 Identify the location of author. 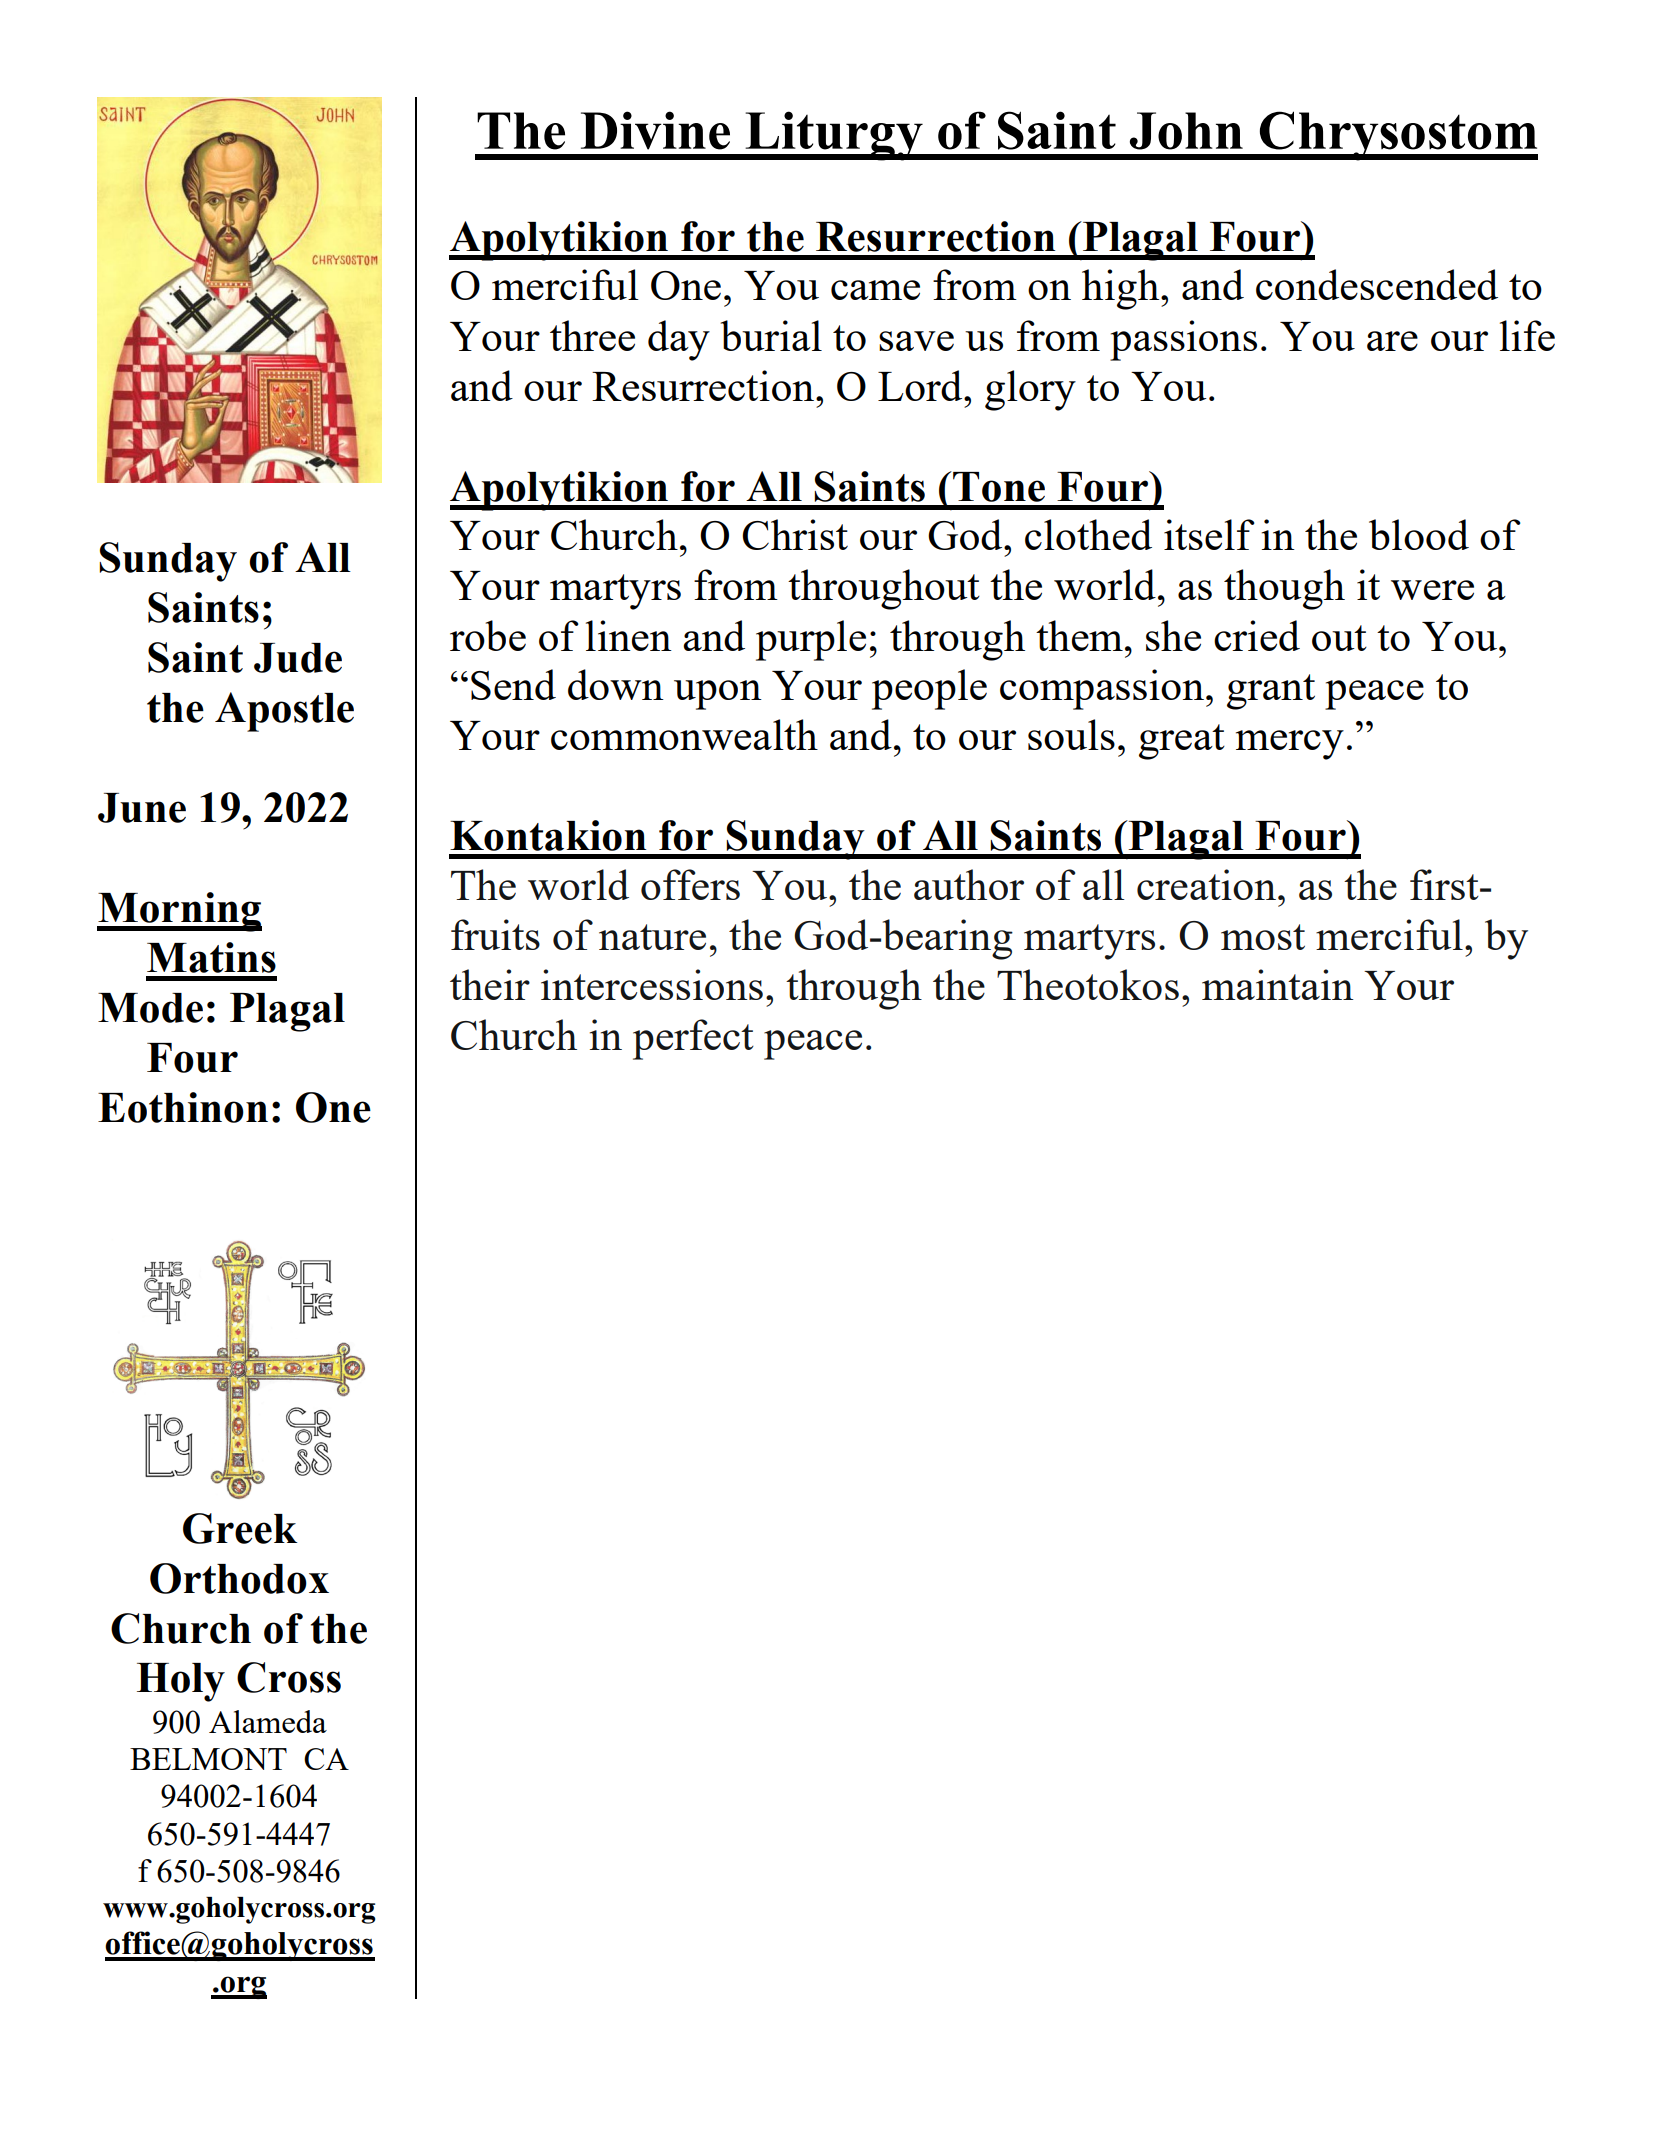
(969, 884).
